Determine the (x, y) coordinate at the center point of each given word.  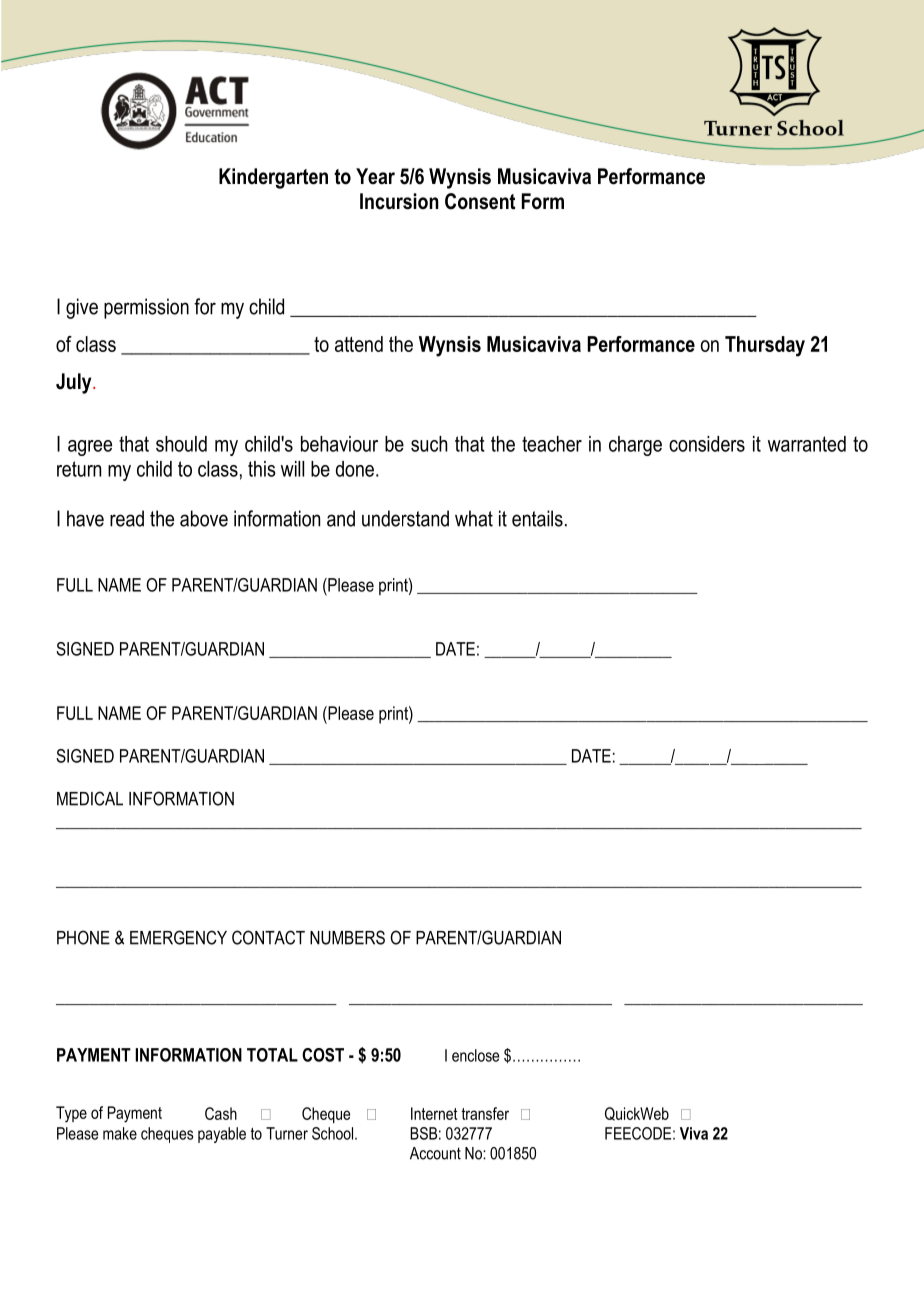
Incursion (399, 201)
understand (405, 518)
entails (537, 518)
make (120, 1133)
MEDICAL (90, 798)
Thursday (765, 346)
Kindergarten (273, 178)
